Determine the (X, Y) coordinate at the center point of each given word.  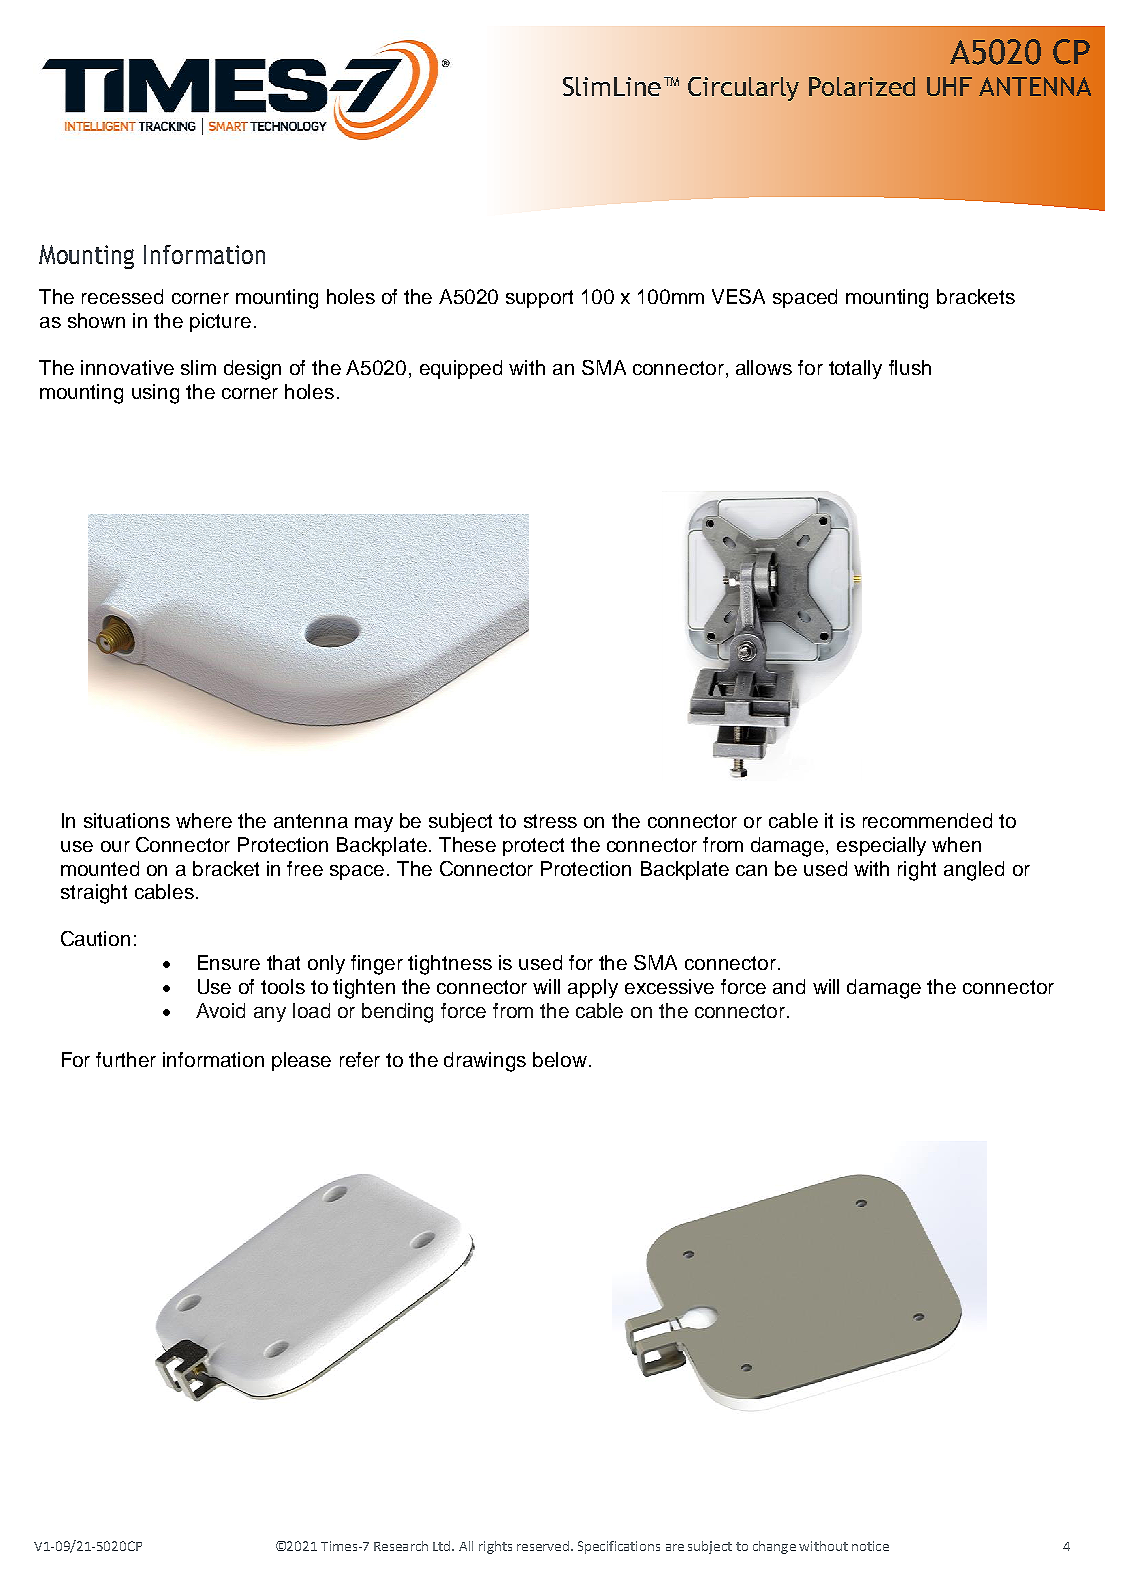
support (539, 299)
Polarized (862, 86)
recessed (122, 296)
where (204, 820)
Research (401, 1546)
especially (881, 846)
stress (550, 821)
